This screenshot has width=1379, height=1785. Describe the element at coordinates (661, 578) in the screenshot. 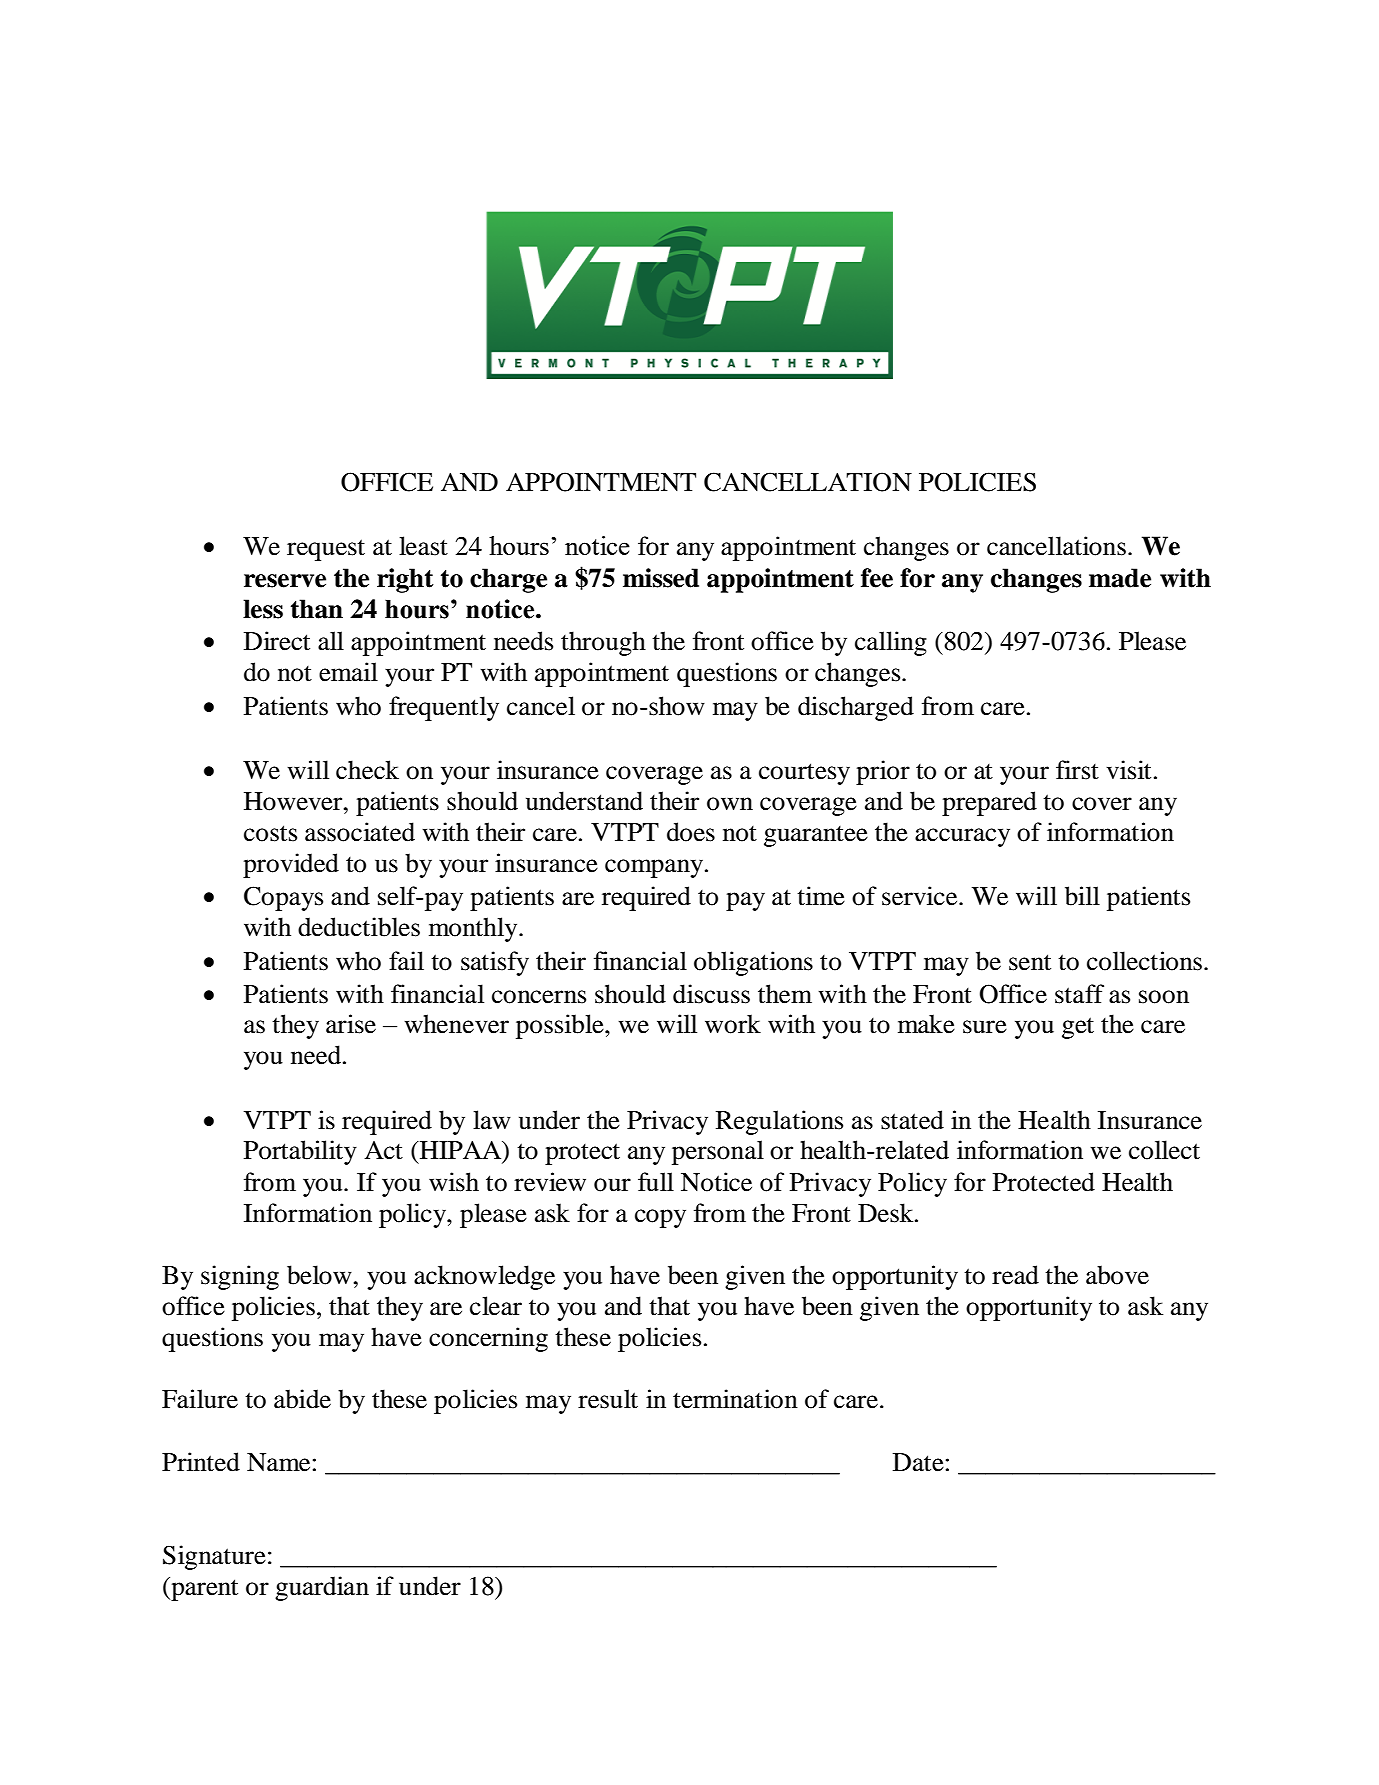

I see `missed` at that location.
